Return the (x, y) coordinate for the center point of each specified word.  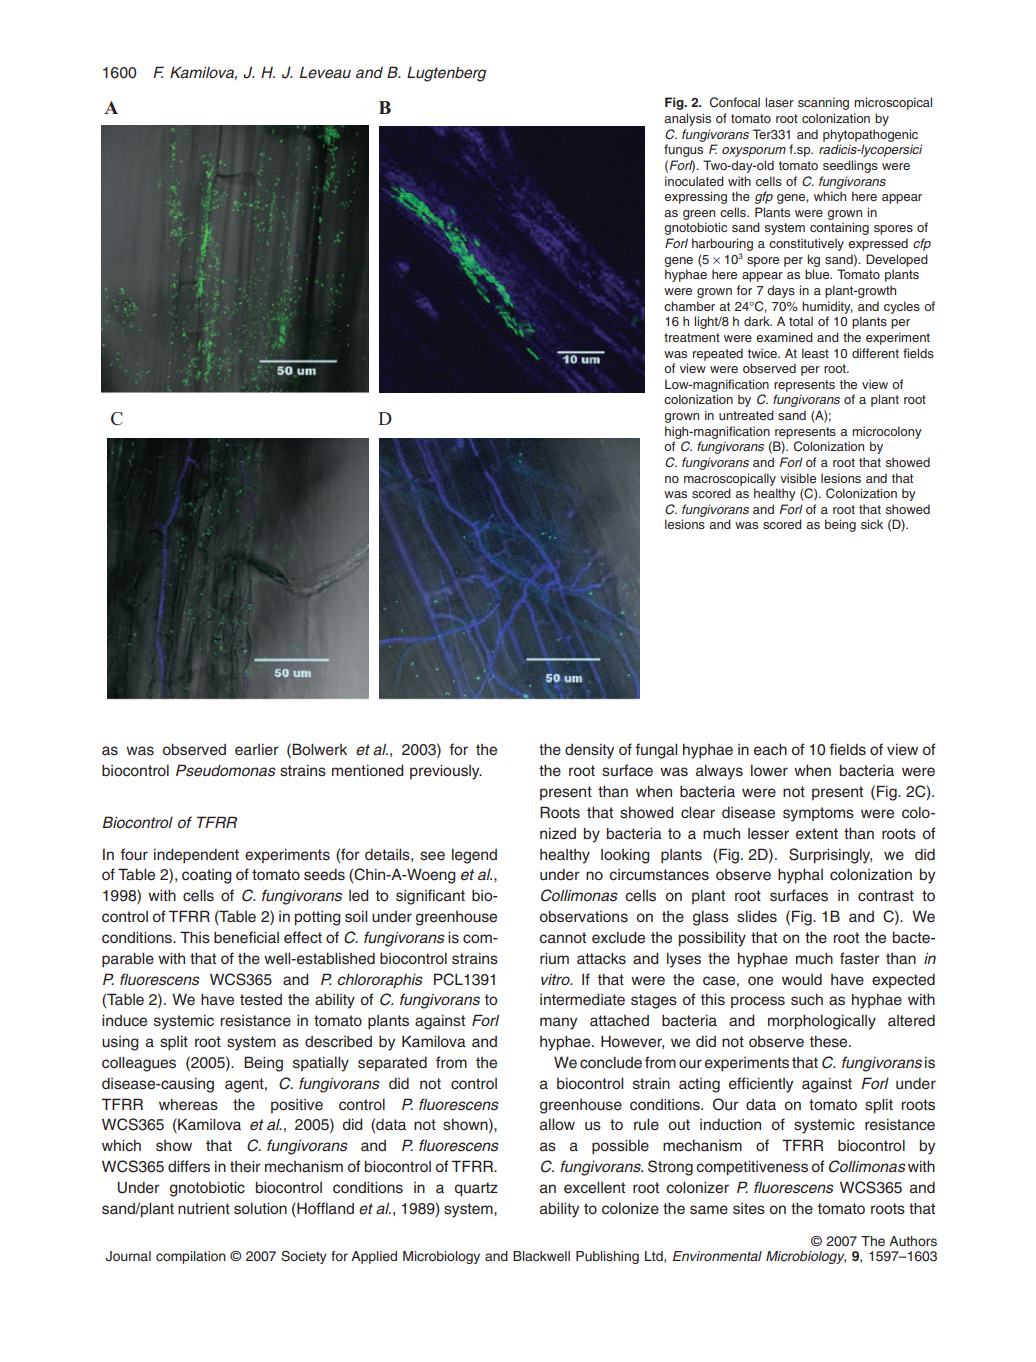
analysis (687, 119)
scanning (823, 103)
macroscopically (730, 479)
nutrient (204, 1208)
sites (749, 1209)
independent (196, 856)
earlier (257, 750)
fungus (683, 150)
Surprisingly (830, 856)
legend (474, 856)
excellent (594, 1187)
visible (798, 478)
